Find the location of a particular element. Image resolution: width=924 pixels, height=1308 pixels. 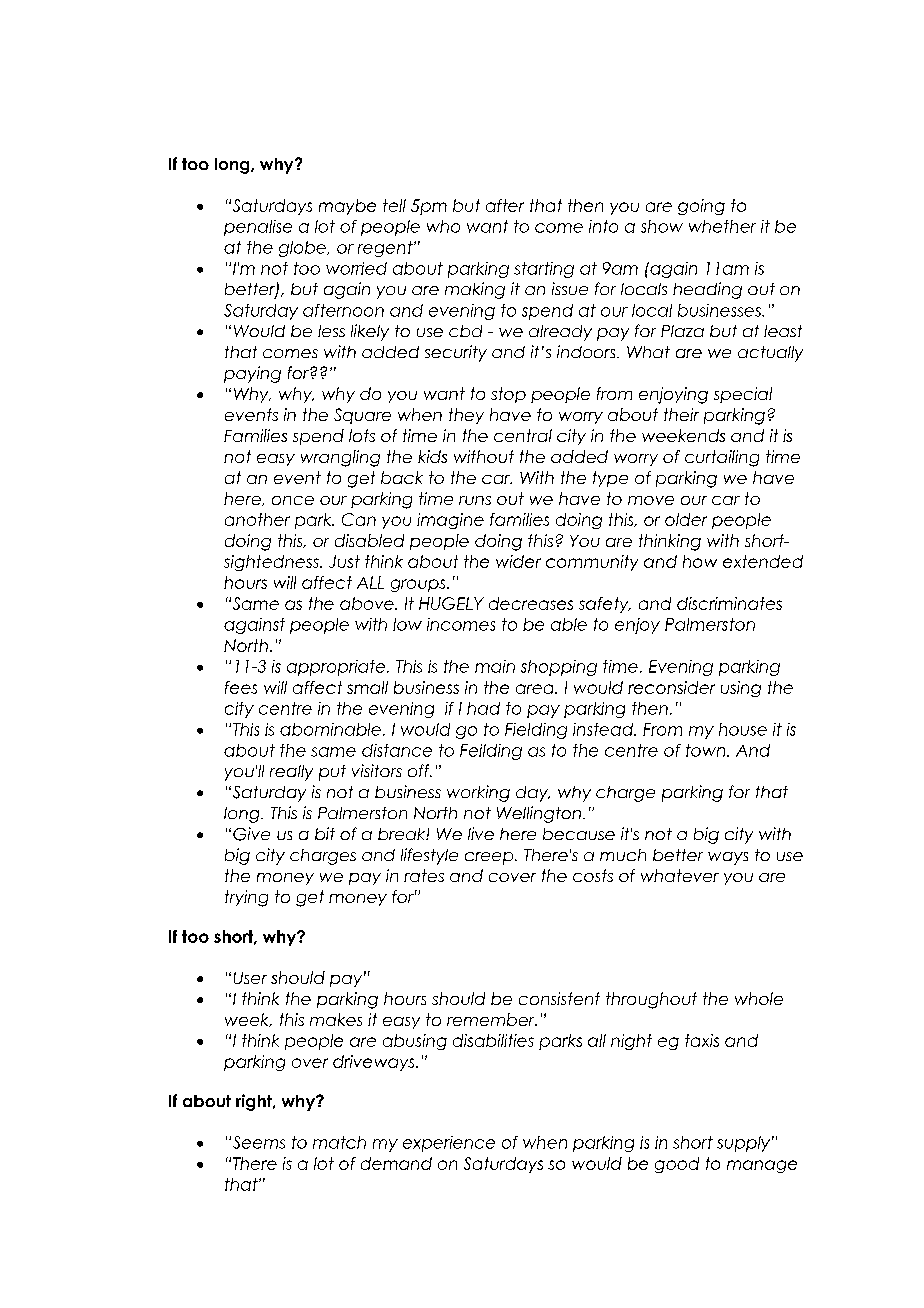

match is located at coordinates (339, 1142).
